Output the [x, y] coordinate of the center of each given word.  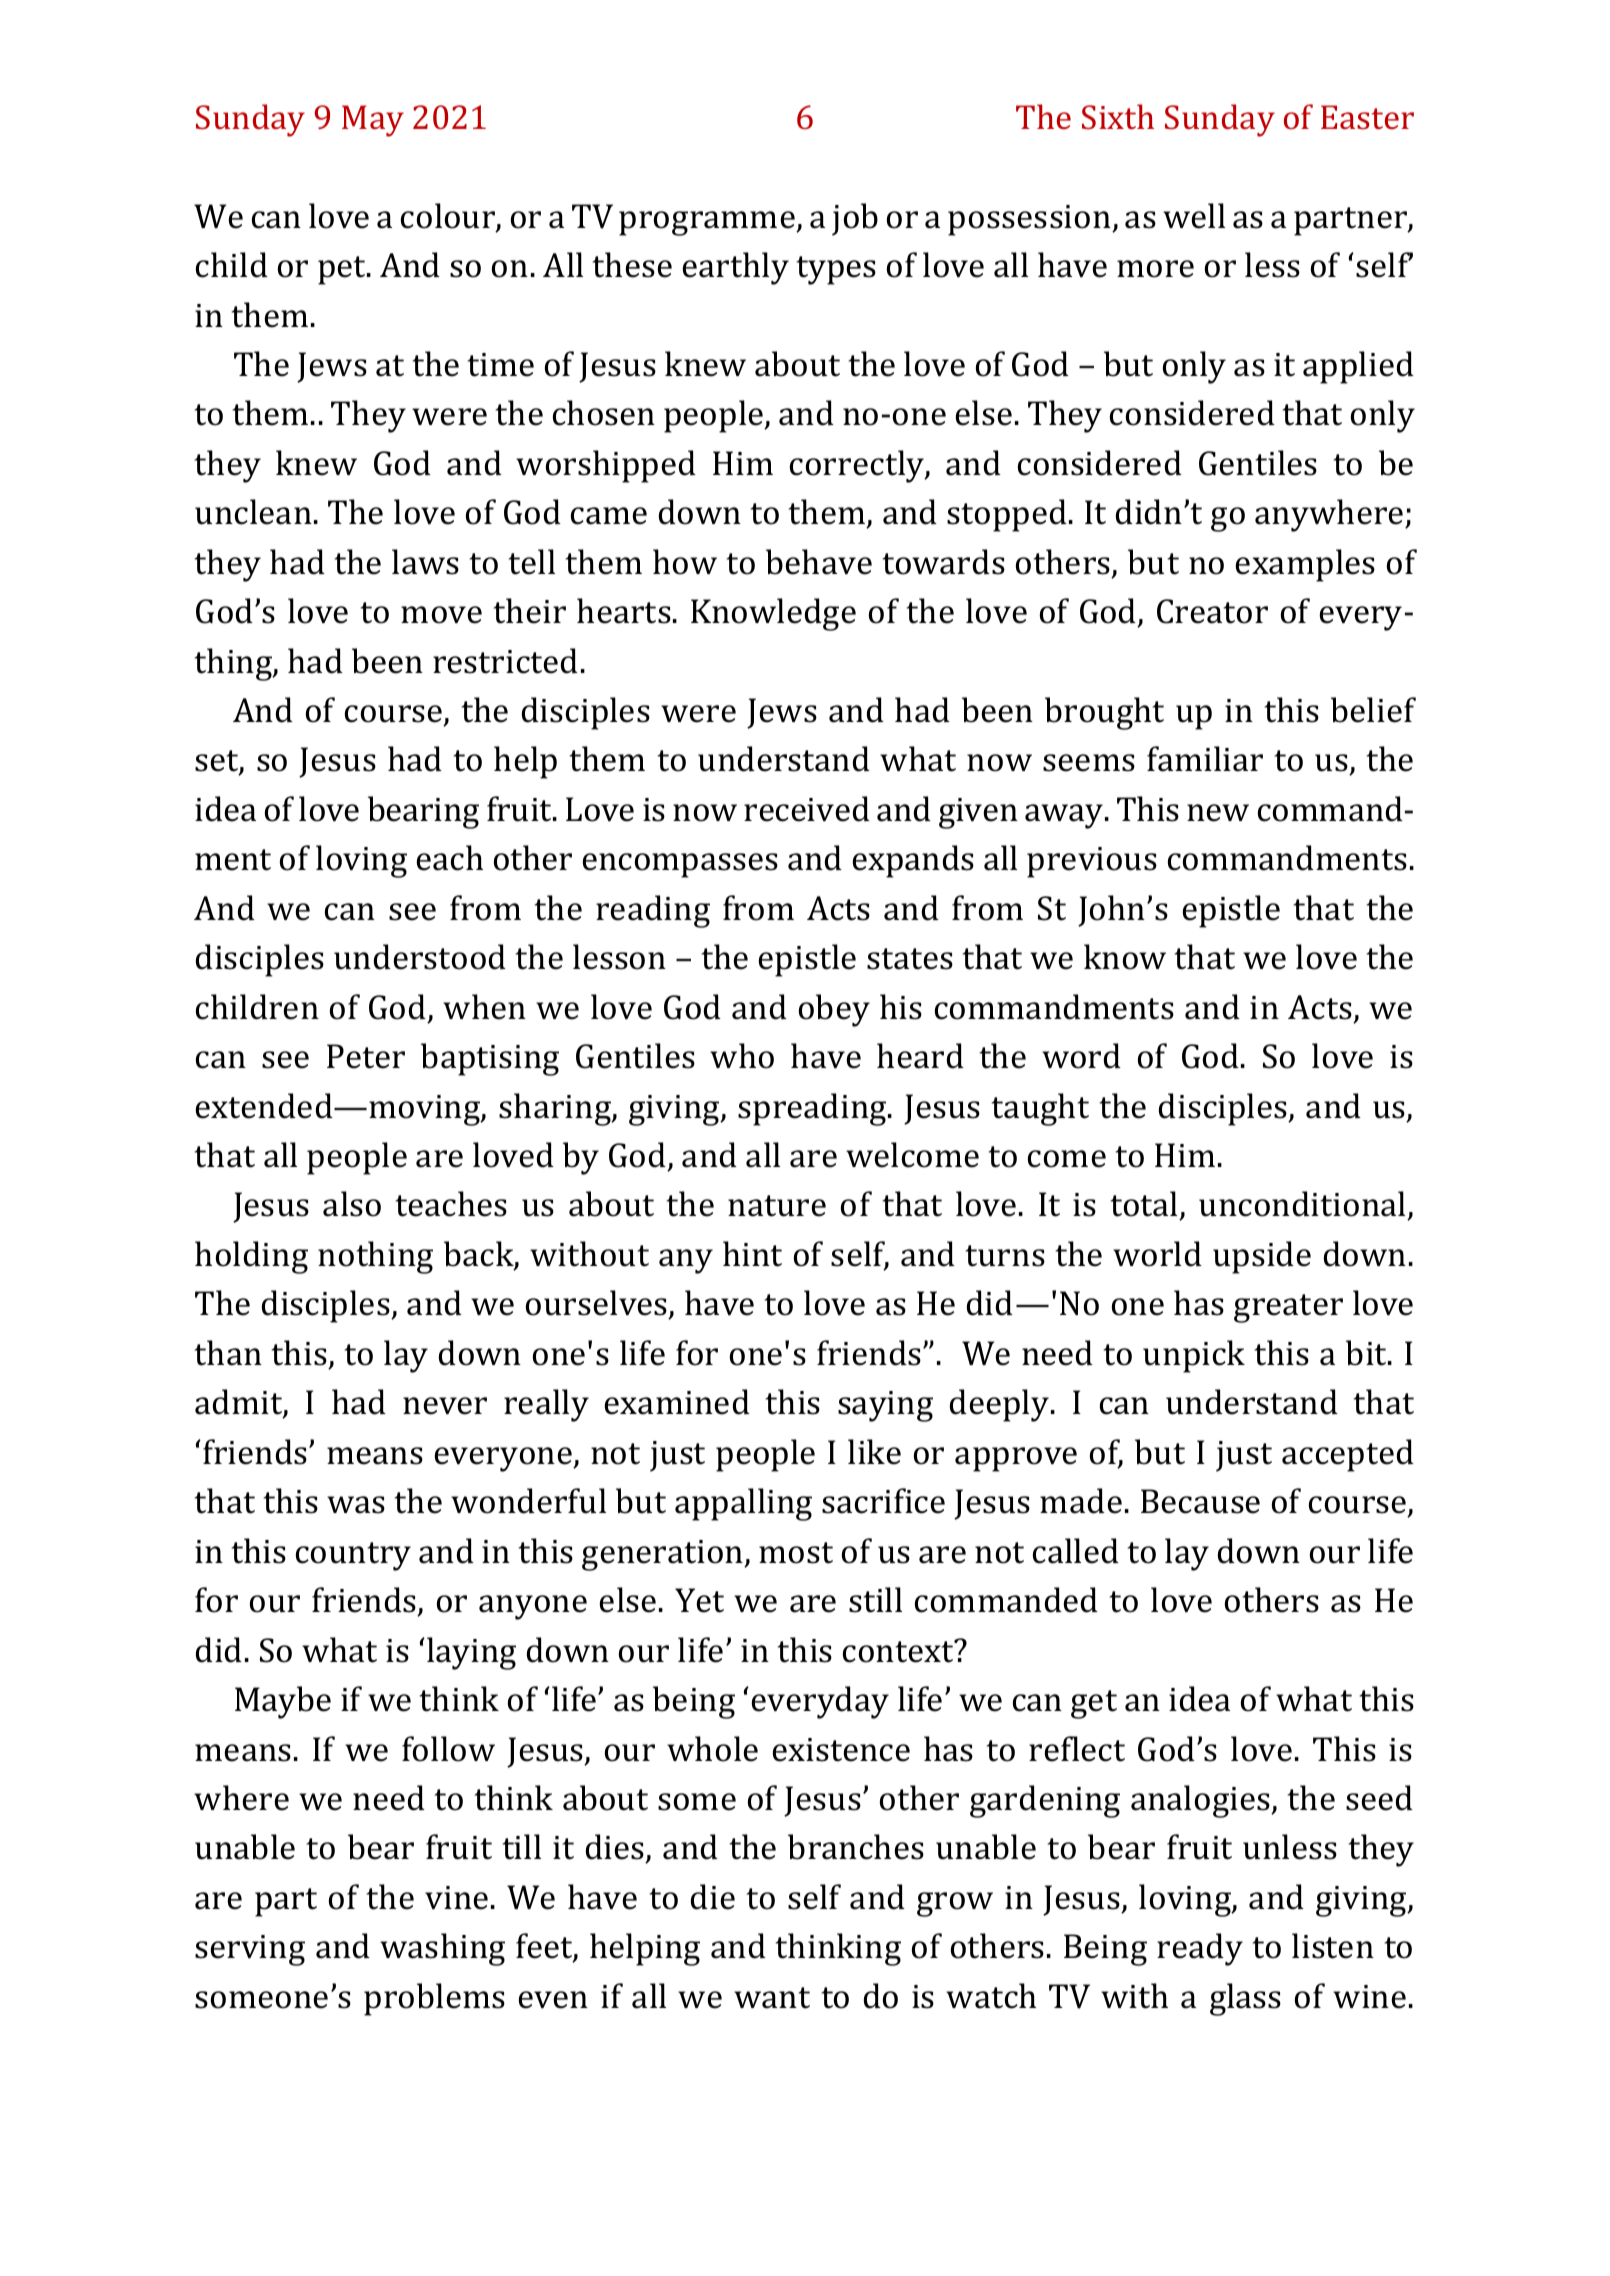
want [772, 1998]
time [500, 365]
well [1194, 216]
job [855, 219]
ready [1200, 1949]
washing [442, 1949]
